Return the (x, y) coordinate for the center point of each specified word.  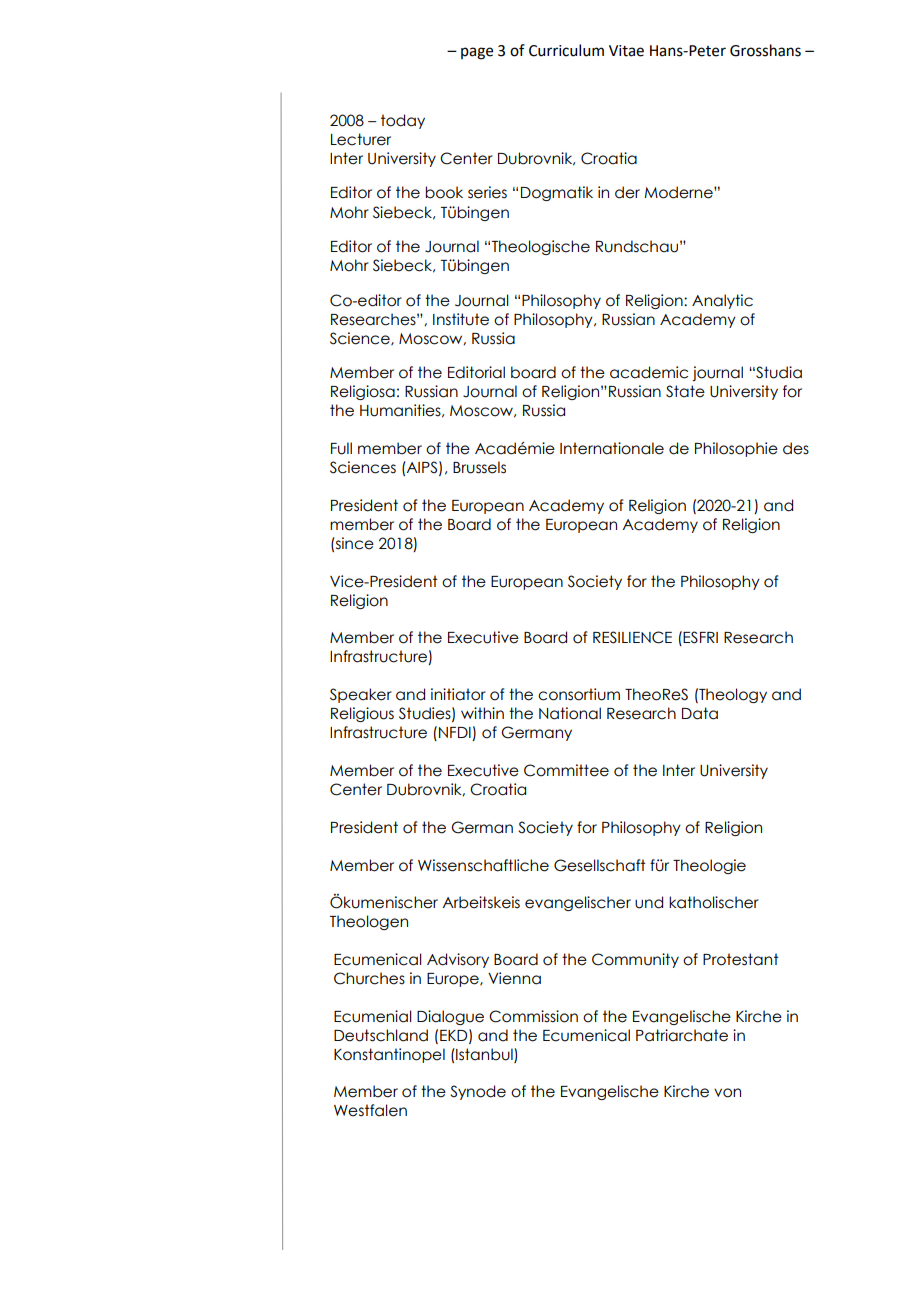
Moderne (679, 192)
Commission (533, 1016)
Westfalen (370, 1110)
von (727, 1093)
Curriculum (566, 50)
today (403, 121)
